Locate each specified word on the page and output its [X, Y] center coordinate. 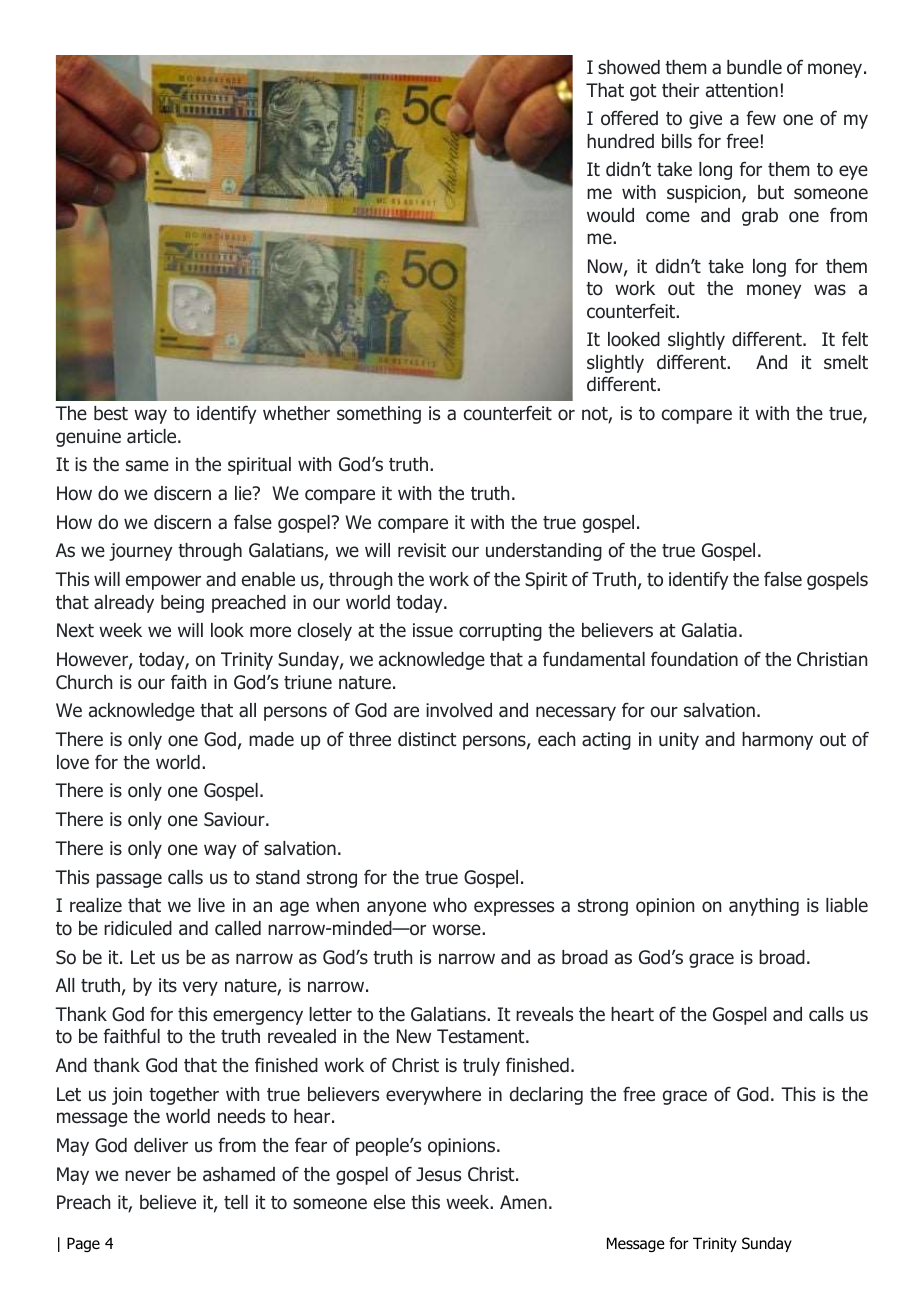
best [111, 413]
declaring [546, 1096]
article [153, 436]
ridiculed [138, 928]
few [761, 117]
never [148, 1175]
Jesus [438, 1174]
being [182, 604]
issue [433, 630]
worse [457, 930]
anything [764, 907]
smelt [846, 362]
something [379, 415]
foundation [694, 659]
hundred [620, 141]
